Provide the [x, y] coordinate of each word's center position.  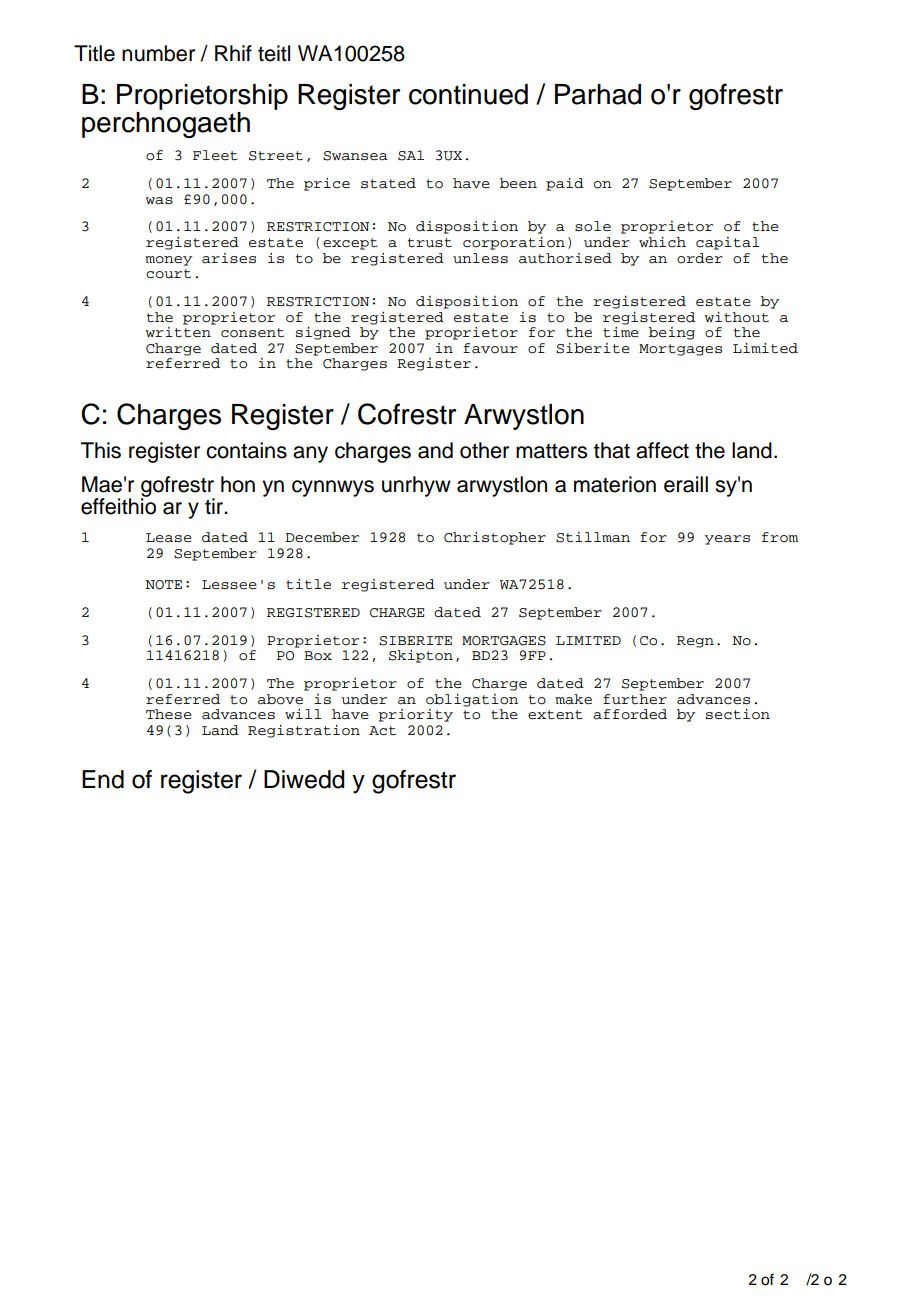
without [737, 317]
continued [468, 94]
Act [382, 731]
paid [565, 184]
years [727, 540]
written [179, 331]
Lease [169, 538]
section [738, 714]
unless [480, 258]
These [169, 714]
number [158, 53]
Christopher [495, 538]
